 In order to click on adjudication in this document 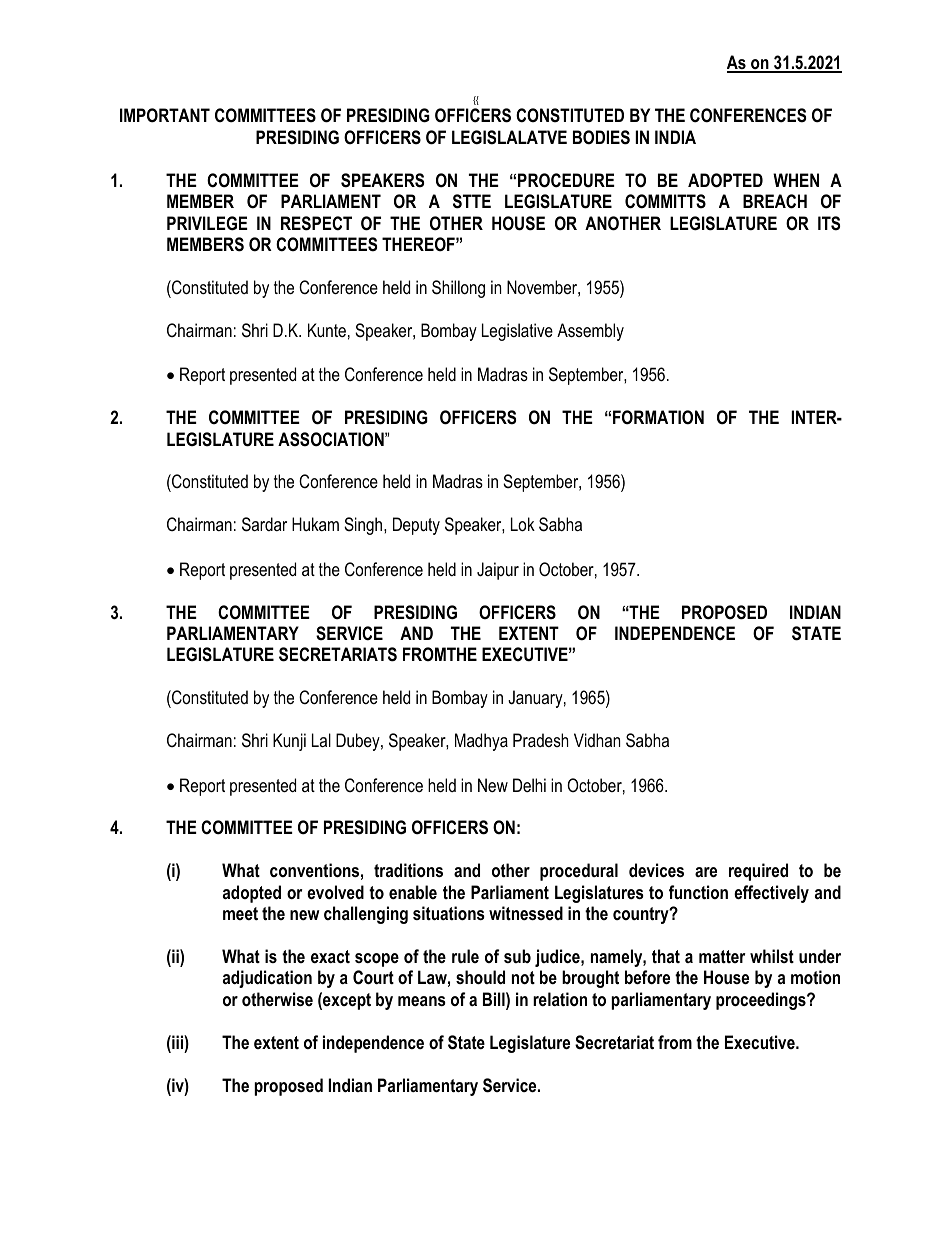, I will do `click(267, 979)`.
